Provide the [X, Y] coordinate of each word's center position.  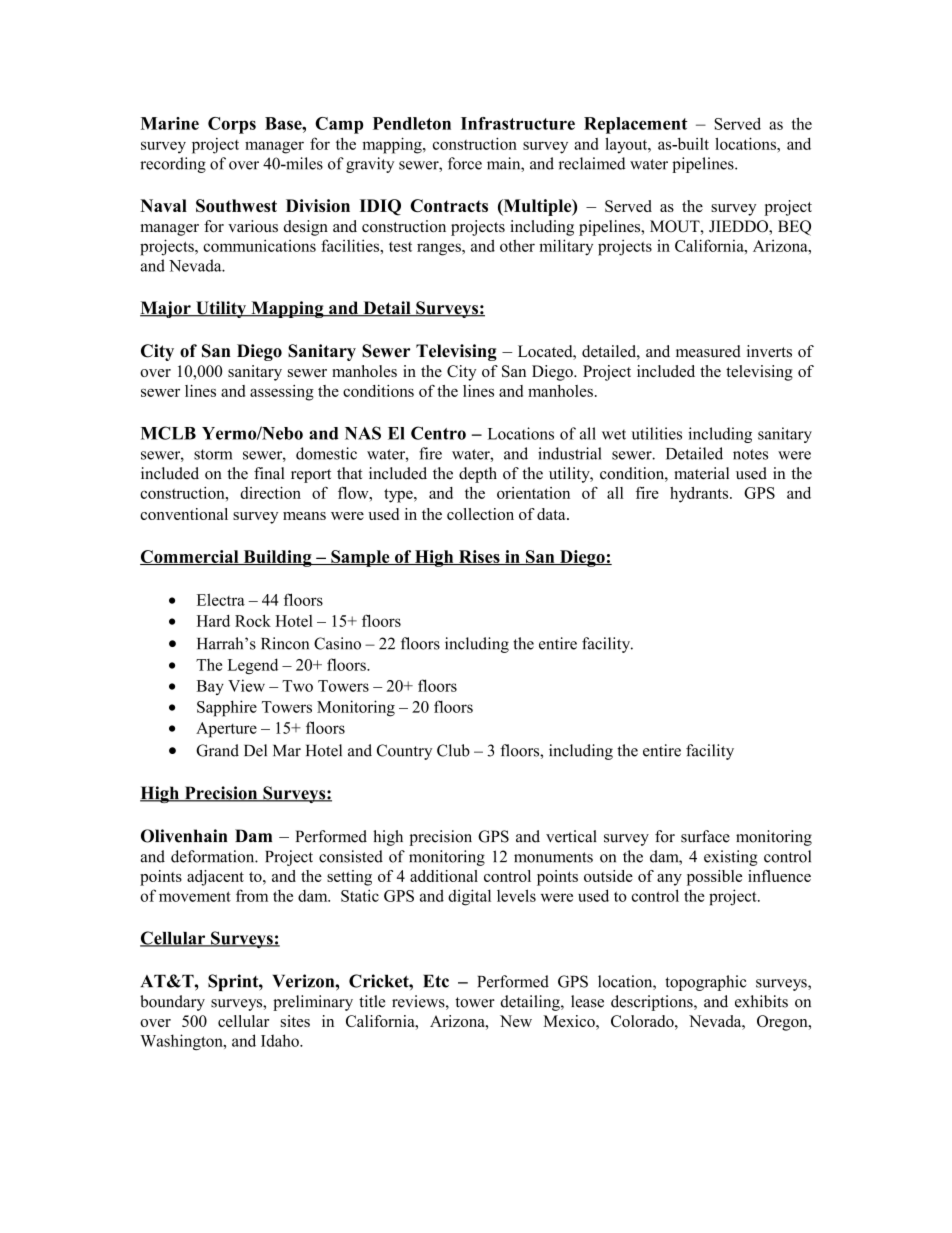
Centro [438, 433]
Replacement [636, 125]
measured [708, 351]
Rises [479, 557]
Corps [232, 125]
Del [255, 750]
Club [453, 750]
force [465, 163]
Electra [221, 600]
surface [705, 836]
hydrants [700, 495]
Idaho [281, 1040]
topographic [706, 983]
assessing [282, 393]
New [516, 1021]
